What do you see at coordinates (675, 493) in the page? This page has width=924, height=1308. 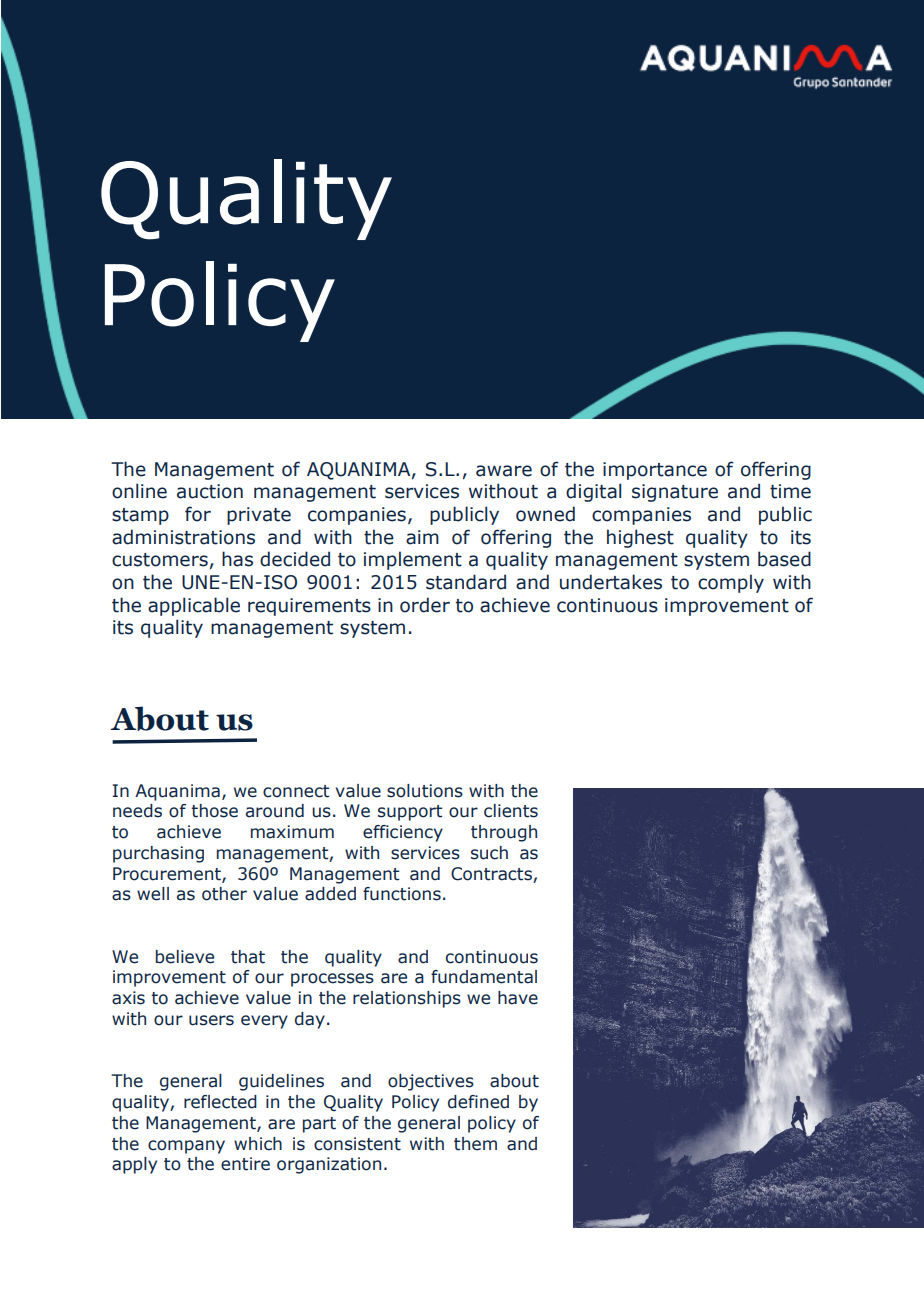 I see `signature` at bounding box center [675, 493].
